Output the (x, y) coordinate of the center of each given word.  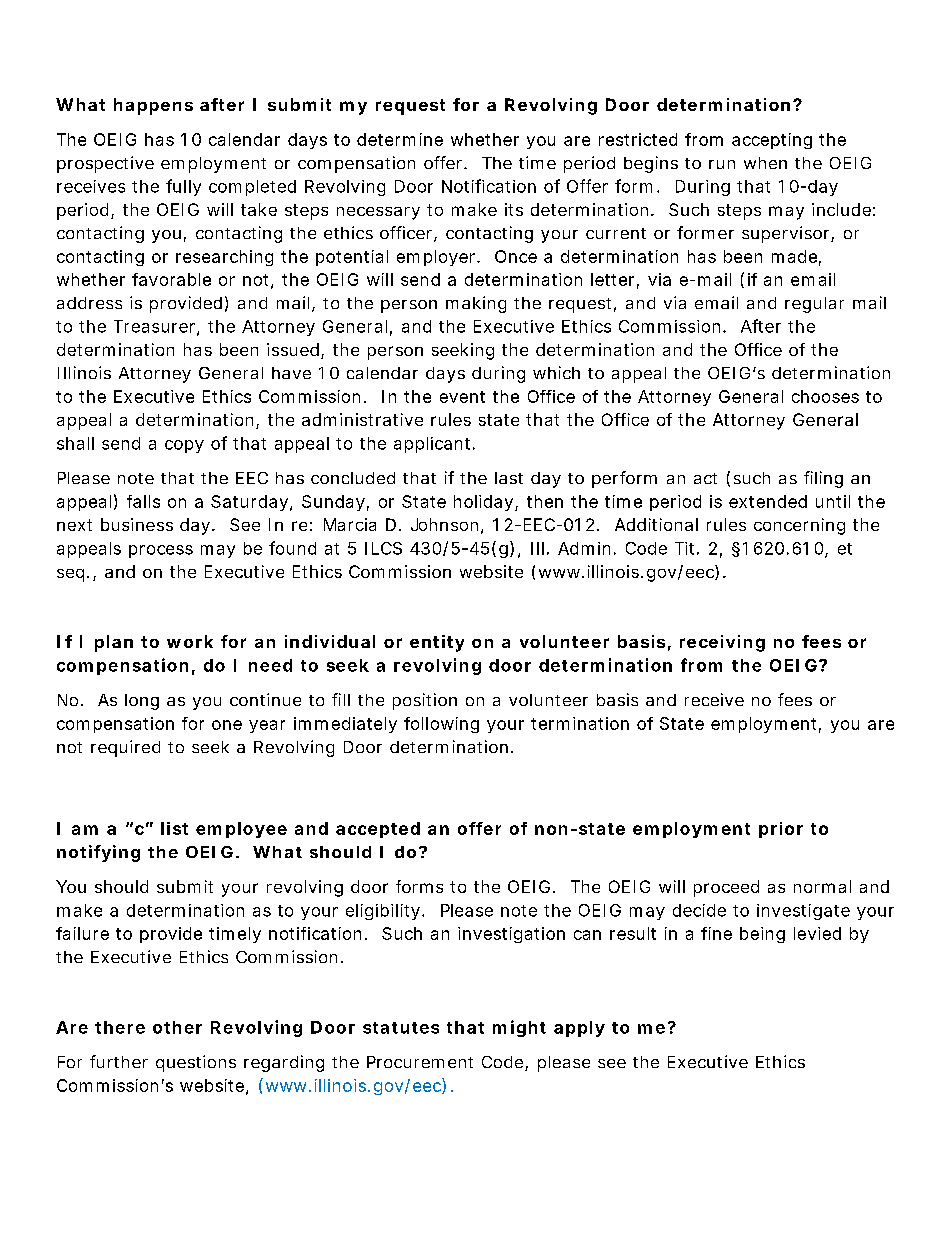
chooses (825, 396)
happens (153, 106)
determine (400, 139)
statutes (401, 1028)
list (174, 828)
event (462, 397)
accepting (772, 141)
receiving (722, 643)
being (762, 935)
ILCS (383, 548)
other (177, 1027)
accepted (378, 830)
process (161, 551)
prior (781, 830)
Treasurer (156, 327)
